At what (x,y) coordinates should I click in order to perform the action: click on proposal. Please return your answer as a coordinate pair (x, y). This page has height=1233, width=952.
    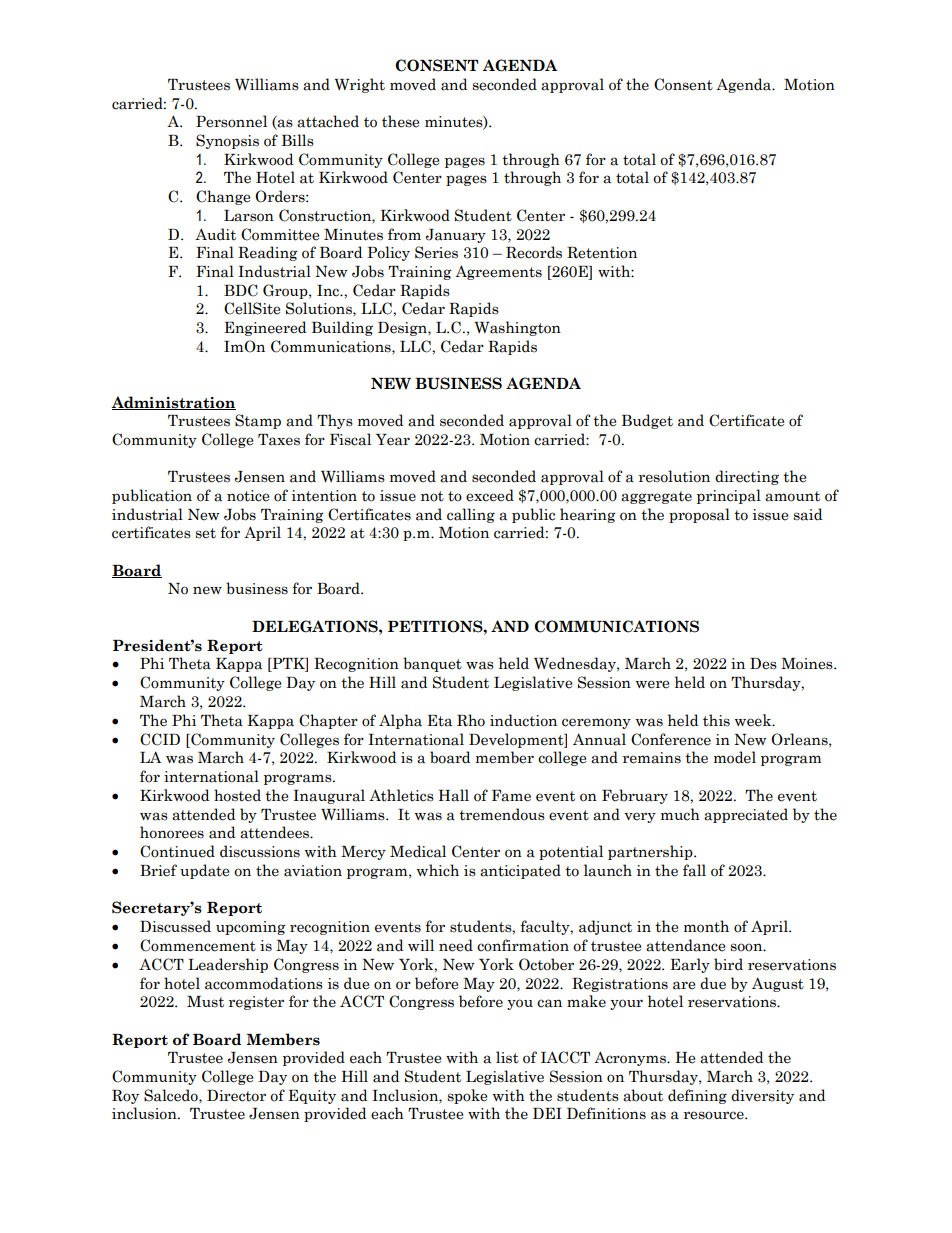
    Looking at the image, I should click on (699, 515).
